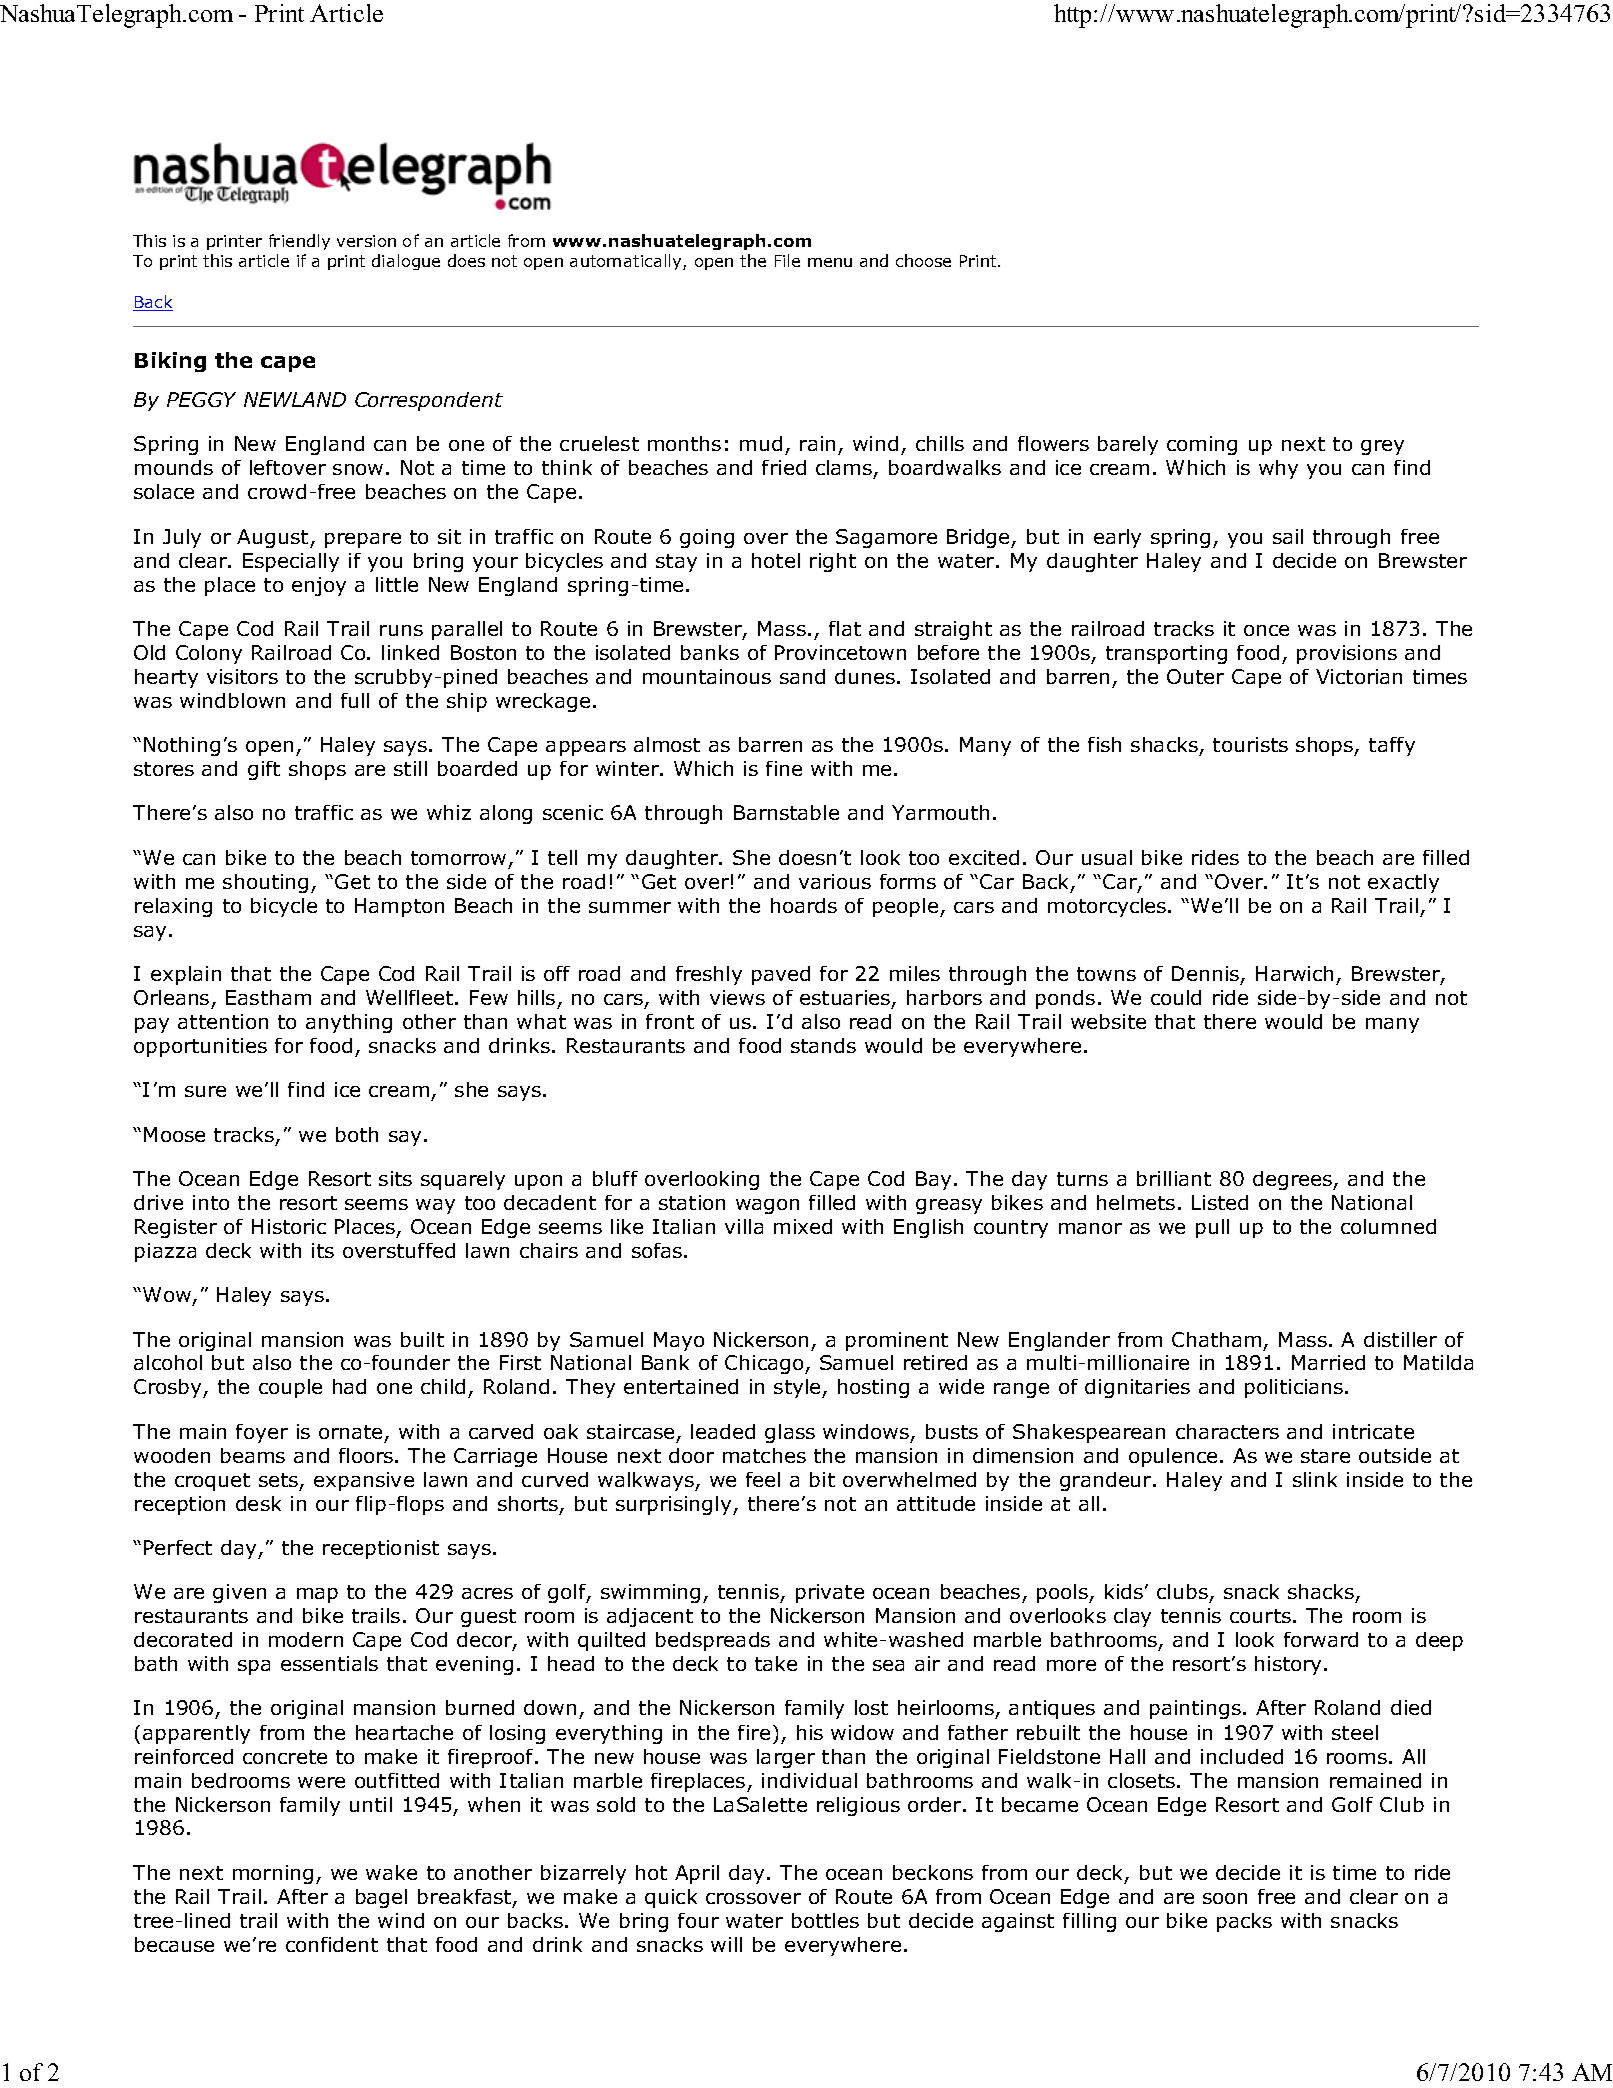  Describe the element at coordinates (1244, 1922) in the image. I see `packs` at that location.
